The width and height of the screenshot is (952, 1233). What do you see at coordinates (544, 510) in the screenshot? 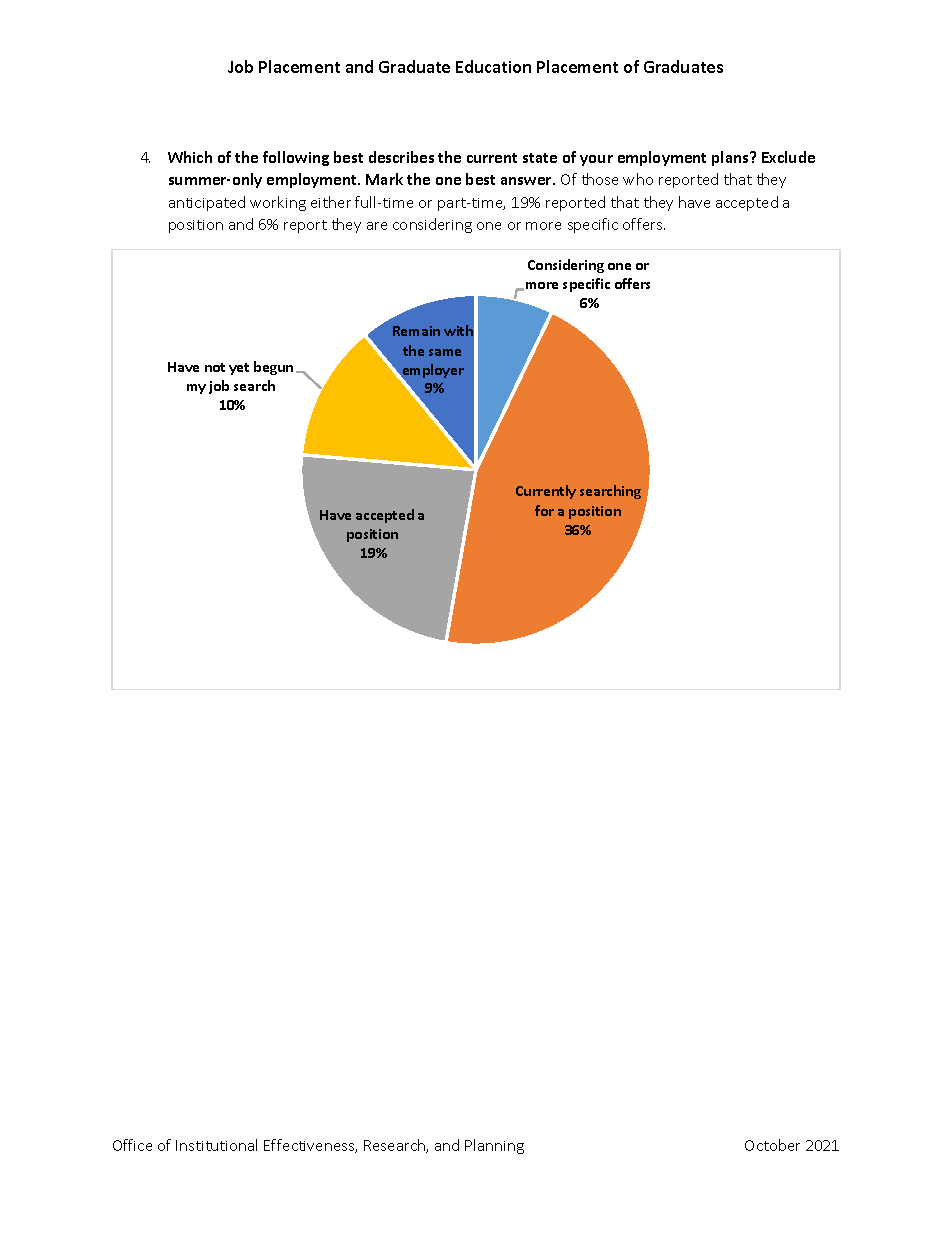
I see `for` at bounding box center [544, 510].
